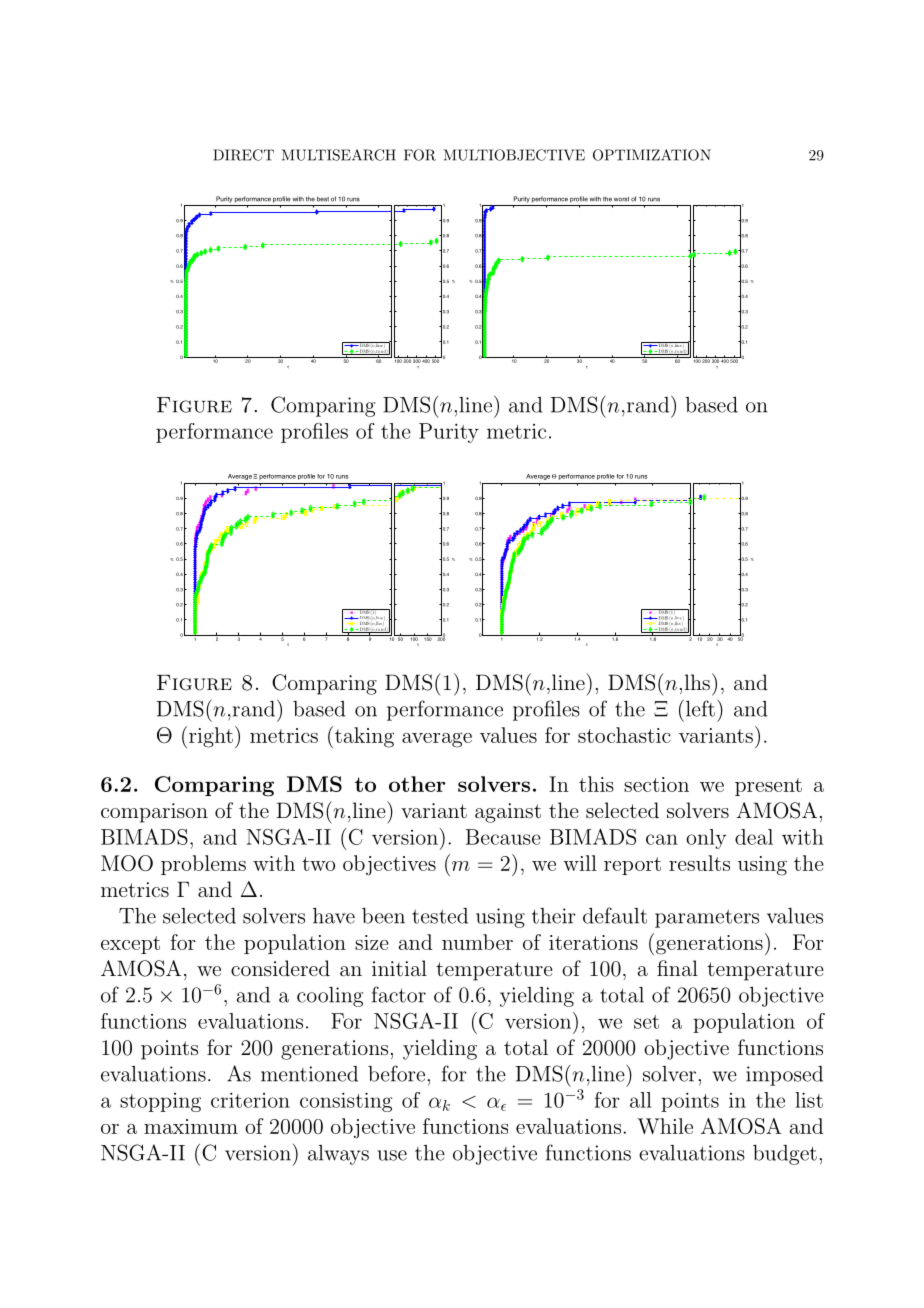  What do you see at coordinates (363, 737) in the document?
I see `taking` at bounding box center [363, 737].
